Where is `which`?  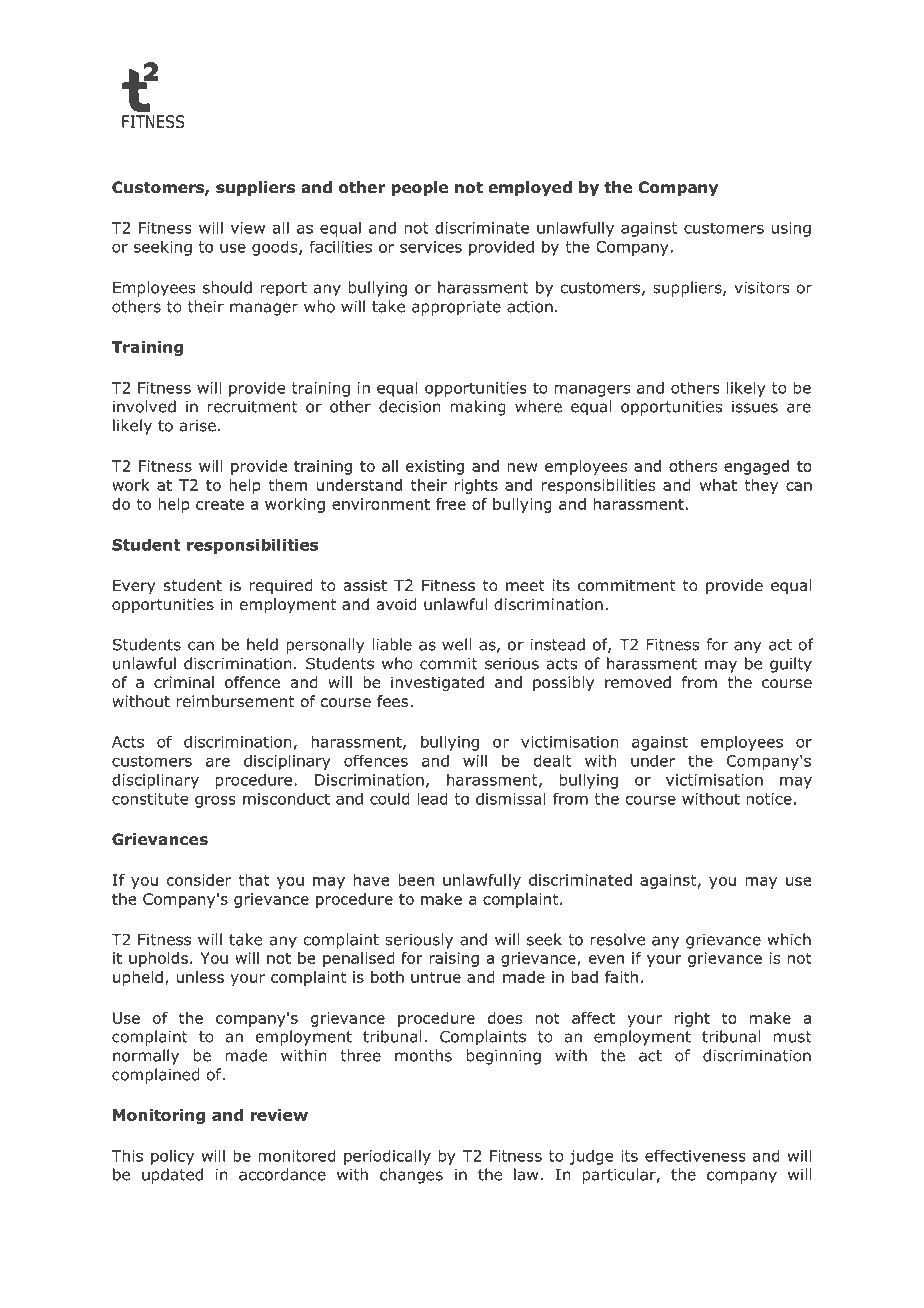 which is located at coordinates (789, 939).
